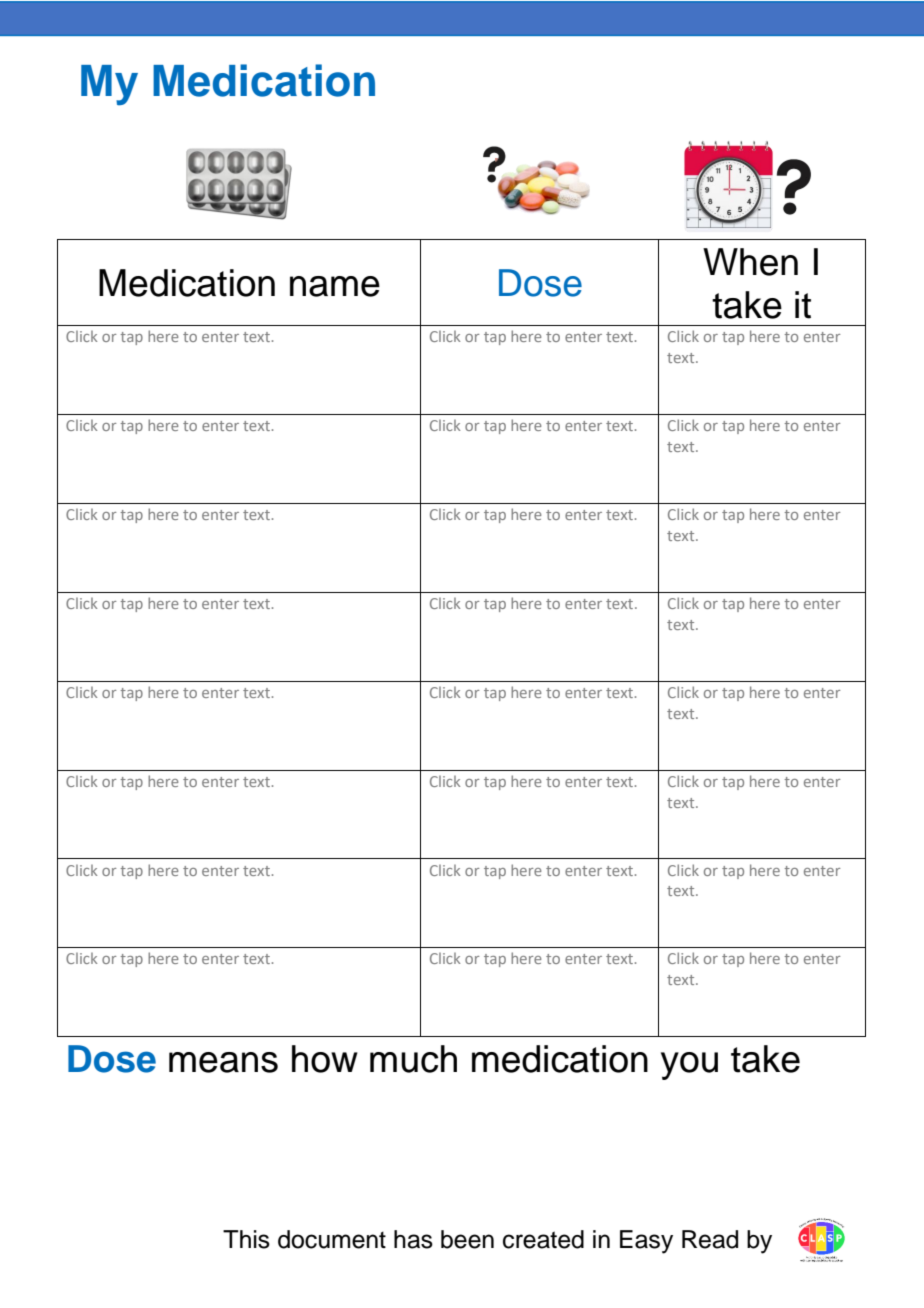  Describe the element at coordinates (543, 1239) in the screenshot. I see `created` at that location.
